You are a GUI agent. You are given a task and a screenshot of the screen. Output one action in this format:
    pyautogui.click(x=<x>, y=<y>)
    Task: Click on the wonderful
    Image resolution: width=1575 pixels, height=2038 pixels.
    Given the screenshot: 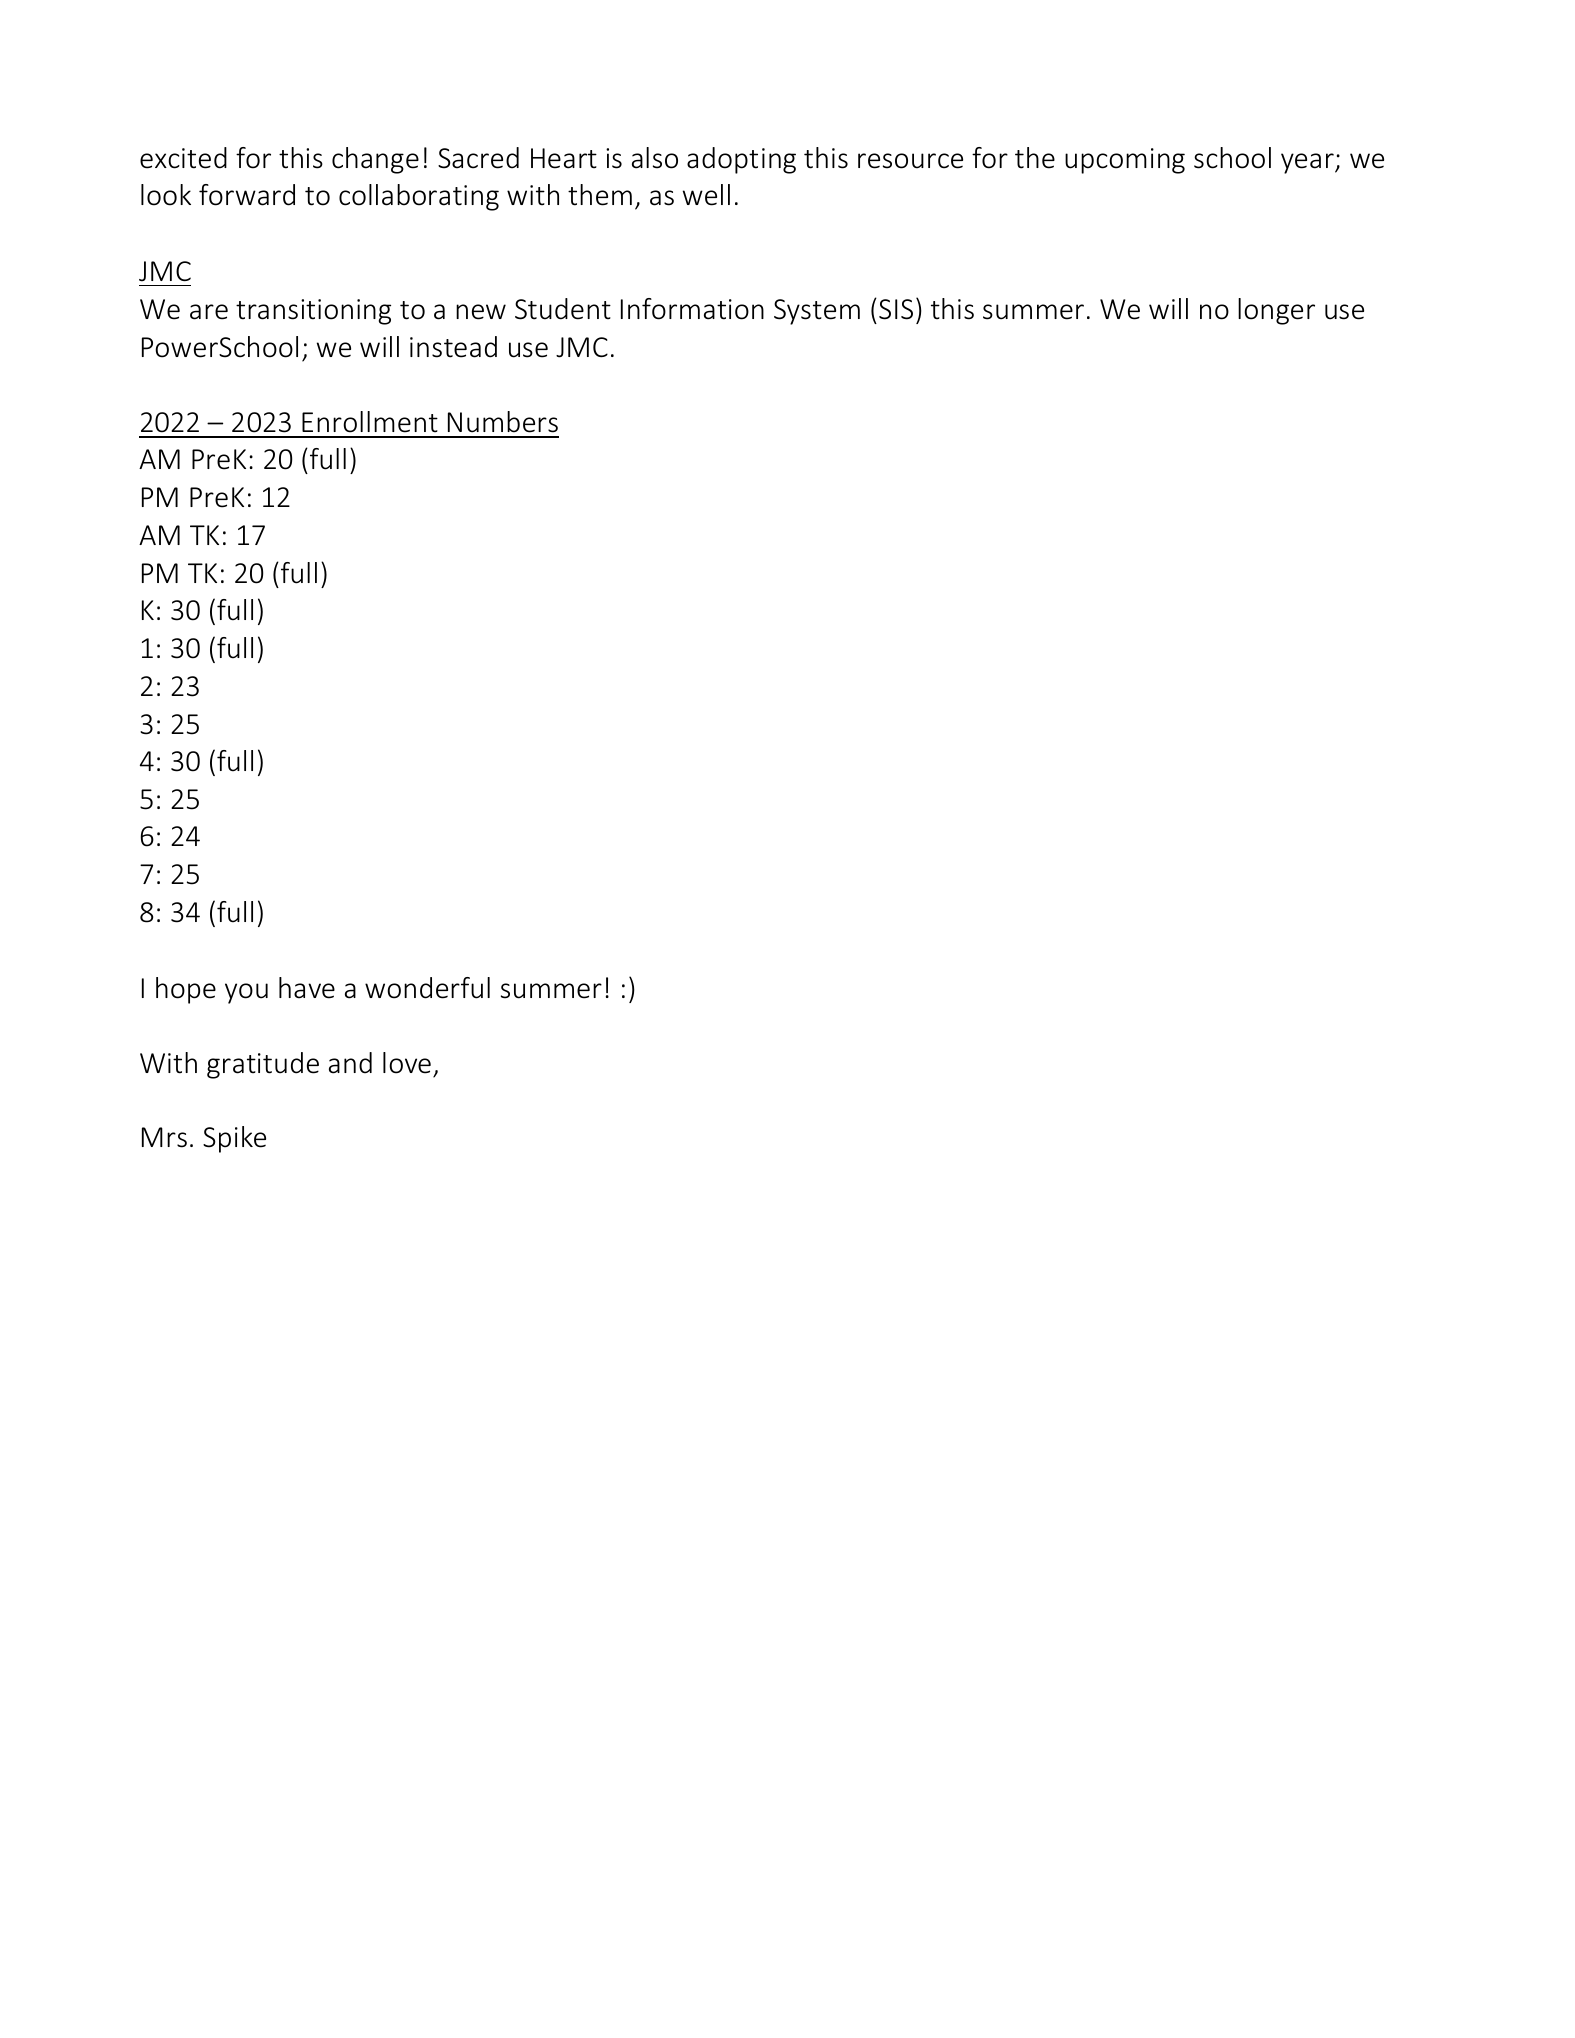 What is the action you would take?
    pyautogui.click(x=427, y=988)
